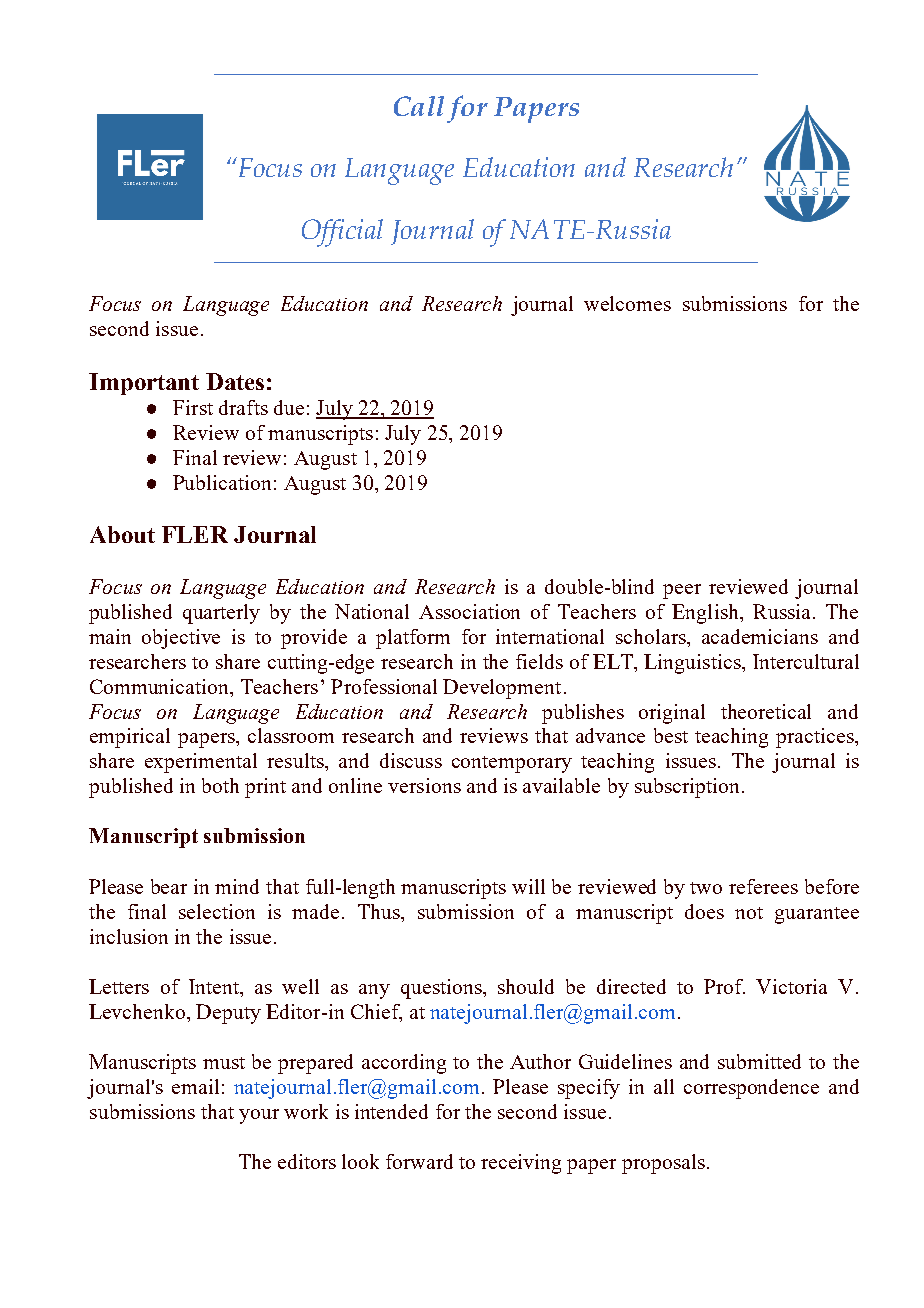 The height and width of the screenshot is (1308, 924). Describe the element at coordinates (682, 591) in the screenshot. I see `peer` at that location.
